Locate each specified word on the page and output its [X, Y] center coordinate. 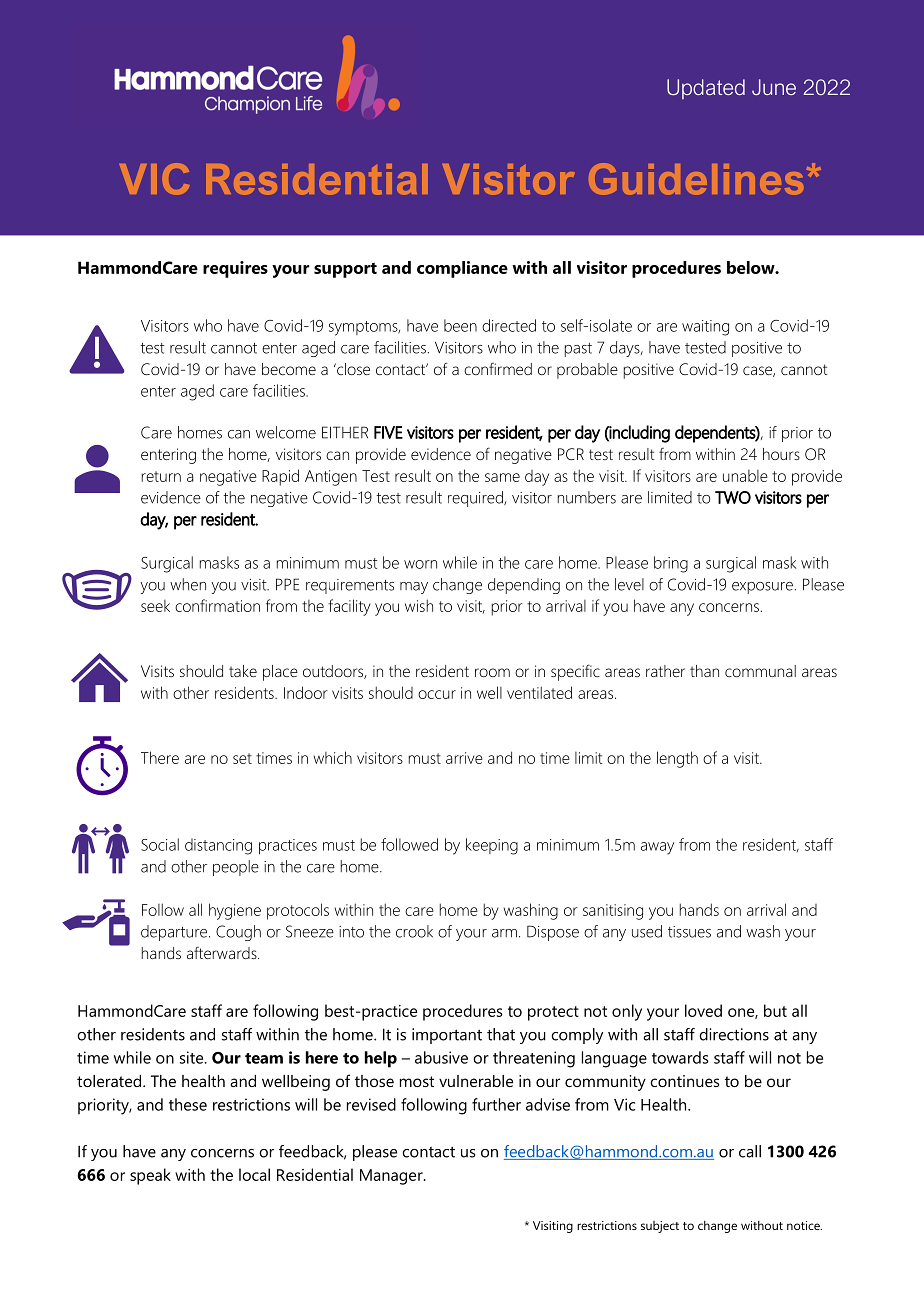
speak [150, 1176]
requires [235, 269]
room [492, 672]
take [243, 671]
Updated [706, 89]
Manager [392, 1177]
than [704, 671]
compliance [462, 269]
